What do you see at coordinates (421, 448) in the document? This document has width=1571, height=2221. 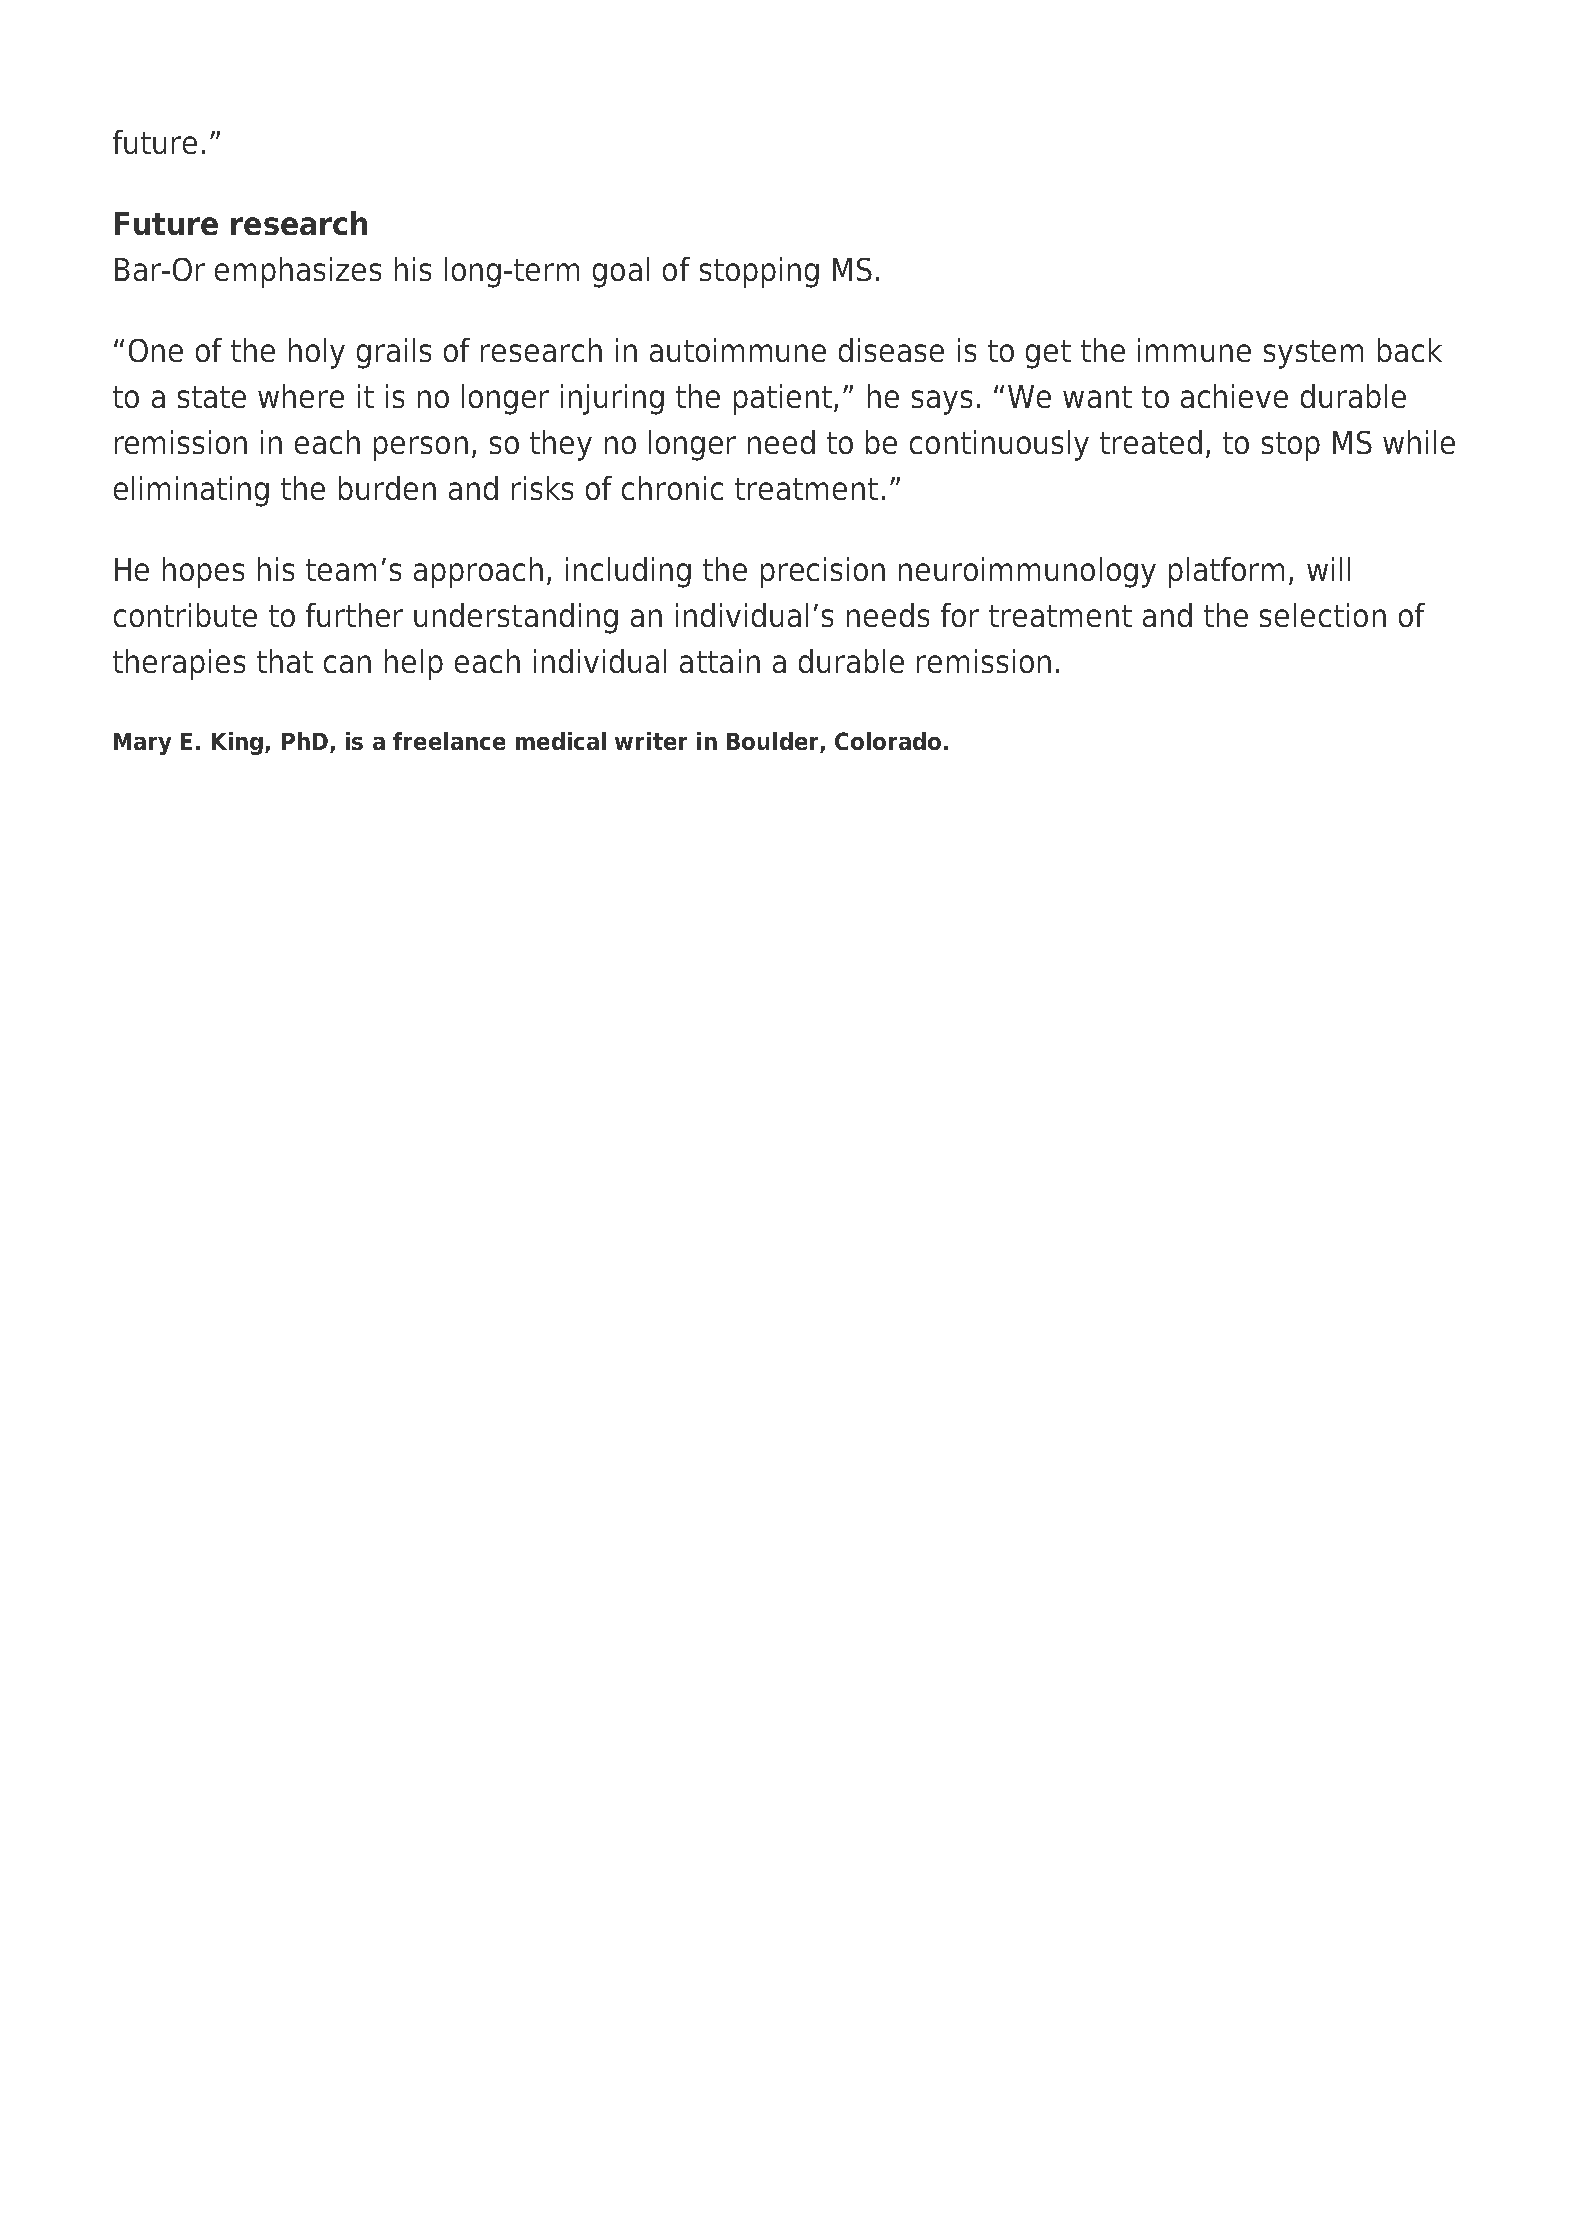 I see `person` at bounding box center [421, 448].
